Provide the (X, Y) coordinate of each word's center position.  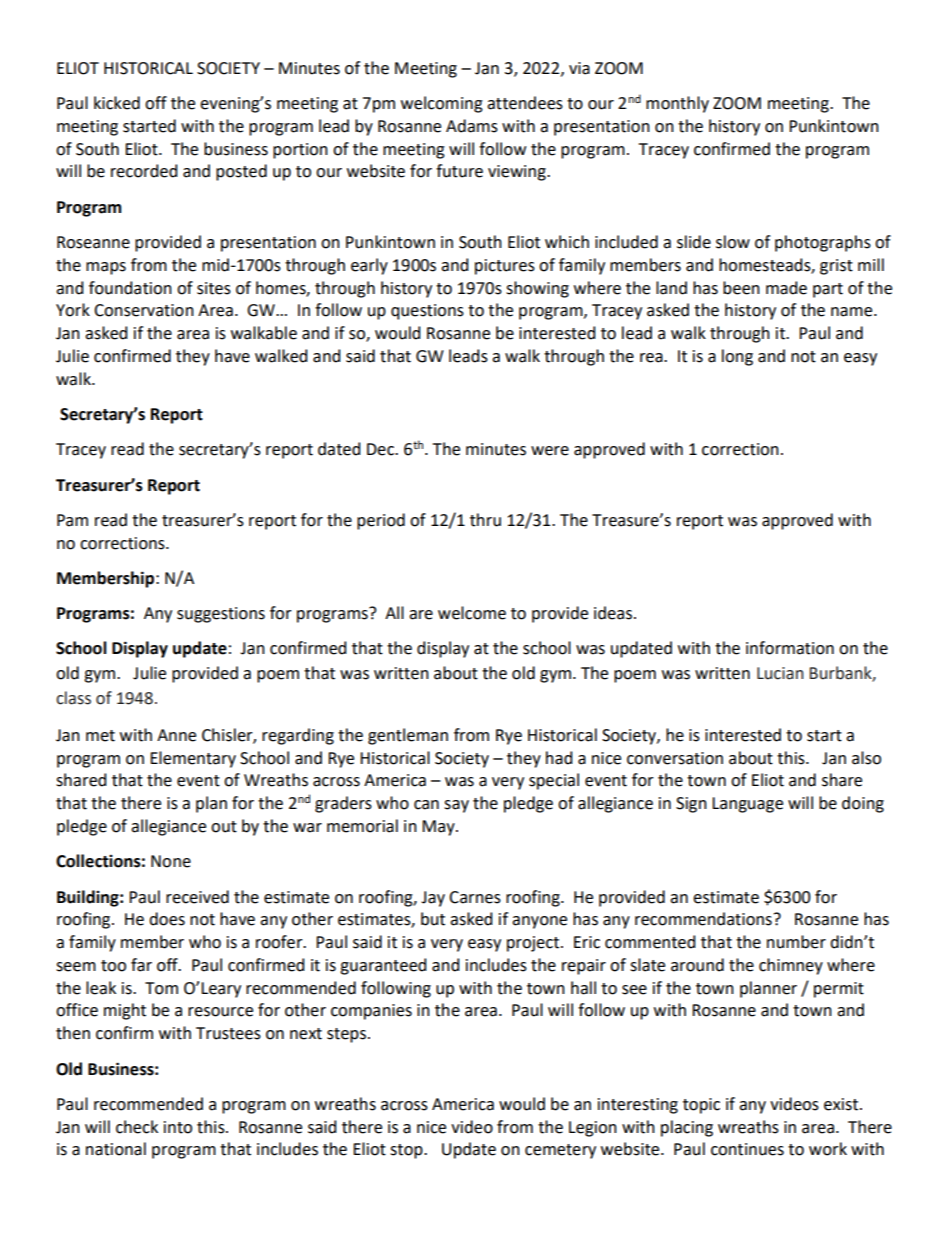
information (790, 648)
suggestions (221, 615)
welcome (472, 613)
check (137, 1127)
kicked (117, 103)
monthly (677, 104)
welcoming (442, 104)
